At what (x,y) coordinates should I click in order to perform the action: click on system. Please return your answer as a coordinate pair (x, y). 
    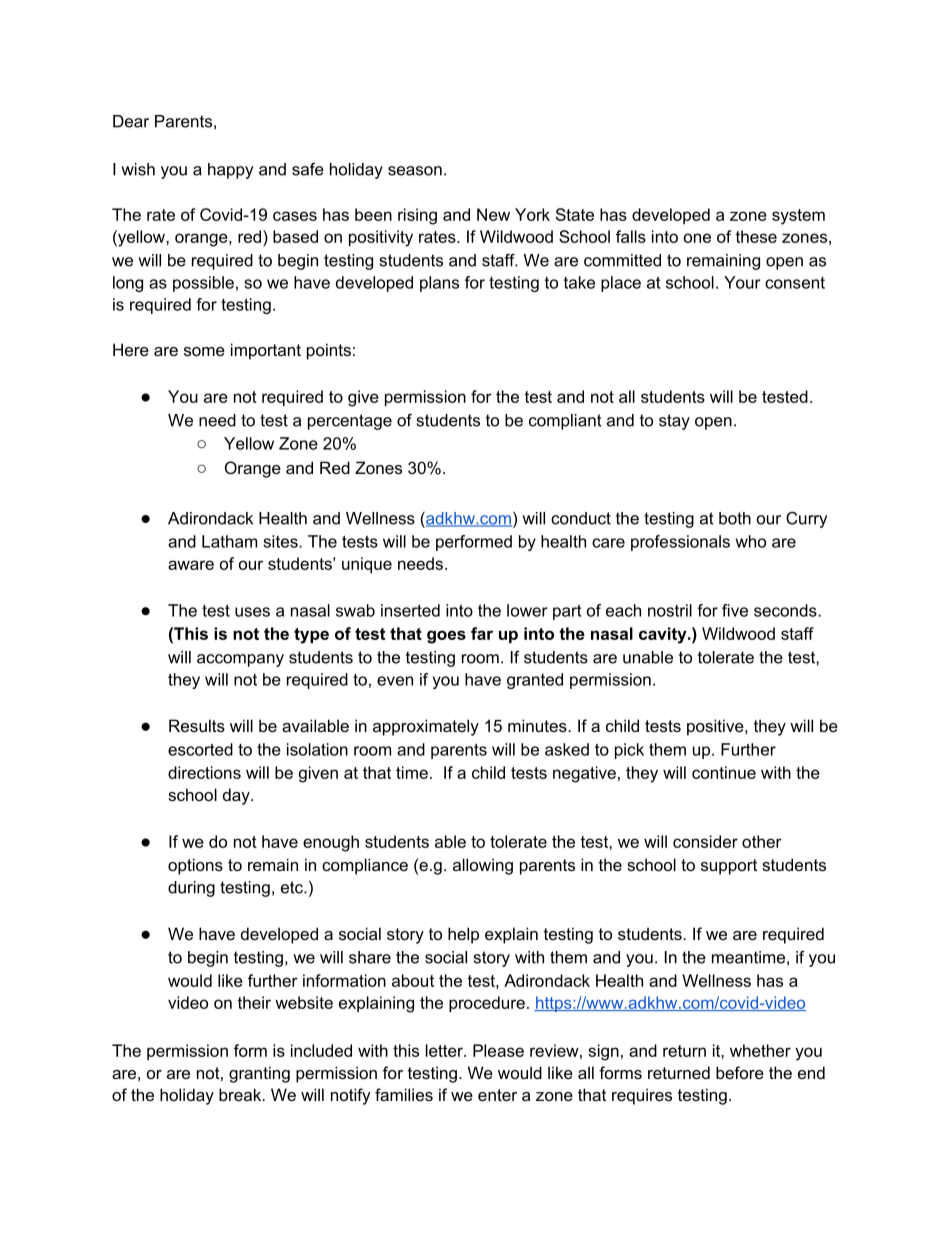
    Looking at the image, I should click on (798, 217).
